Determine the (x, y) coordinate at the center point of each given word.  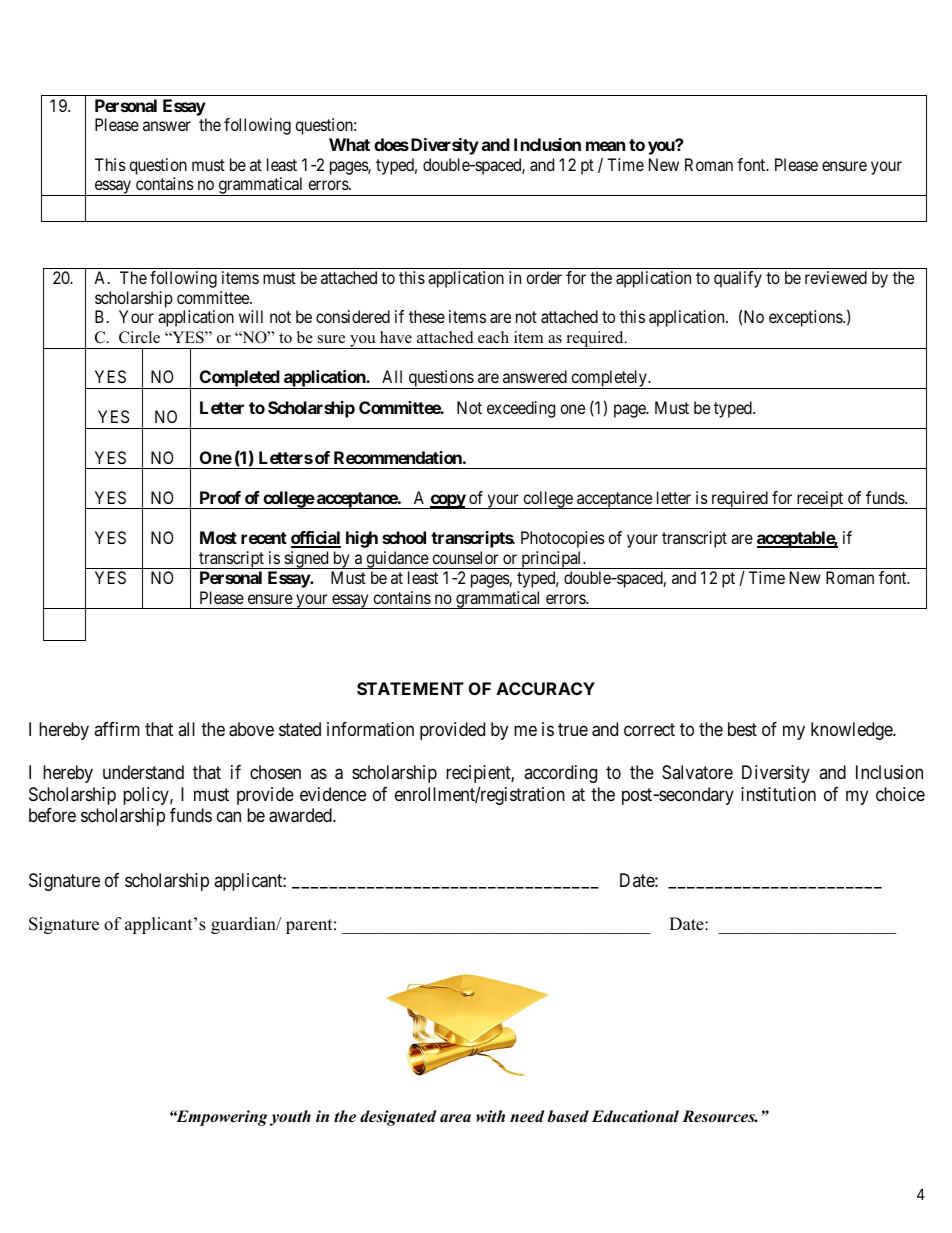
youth (290, 1118)
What (349, 144)
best (742, 729)
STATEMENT (410, 688)
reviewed (836, 277)
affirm (117, 729)
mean (605, 146)
